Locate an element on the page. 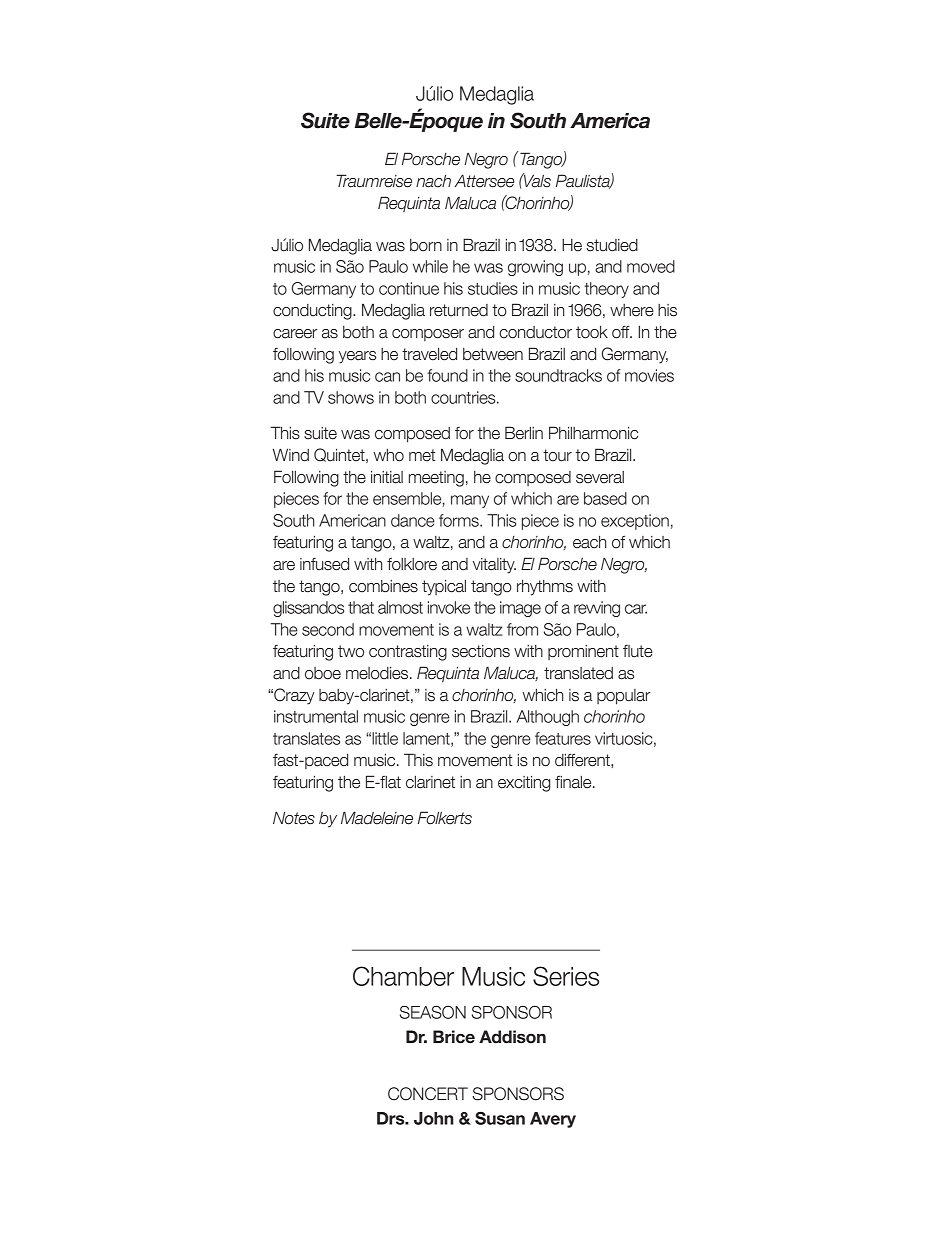  based is located at coordinates (605, 498).
